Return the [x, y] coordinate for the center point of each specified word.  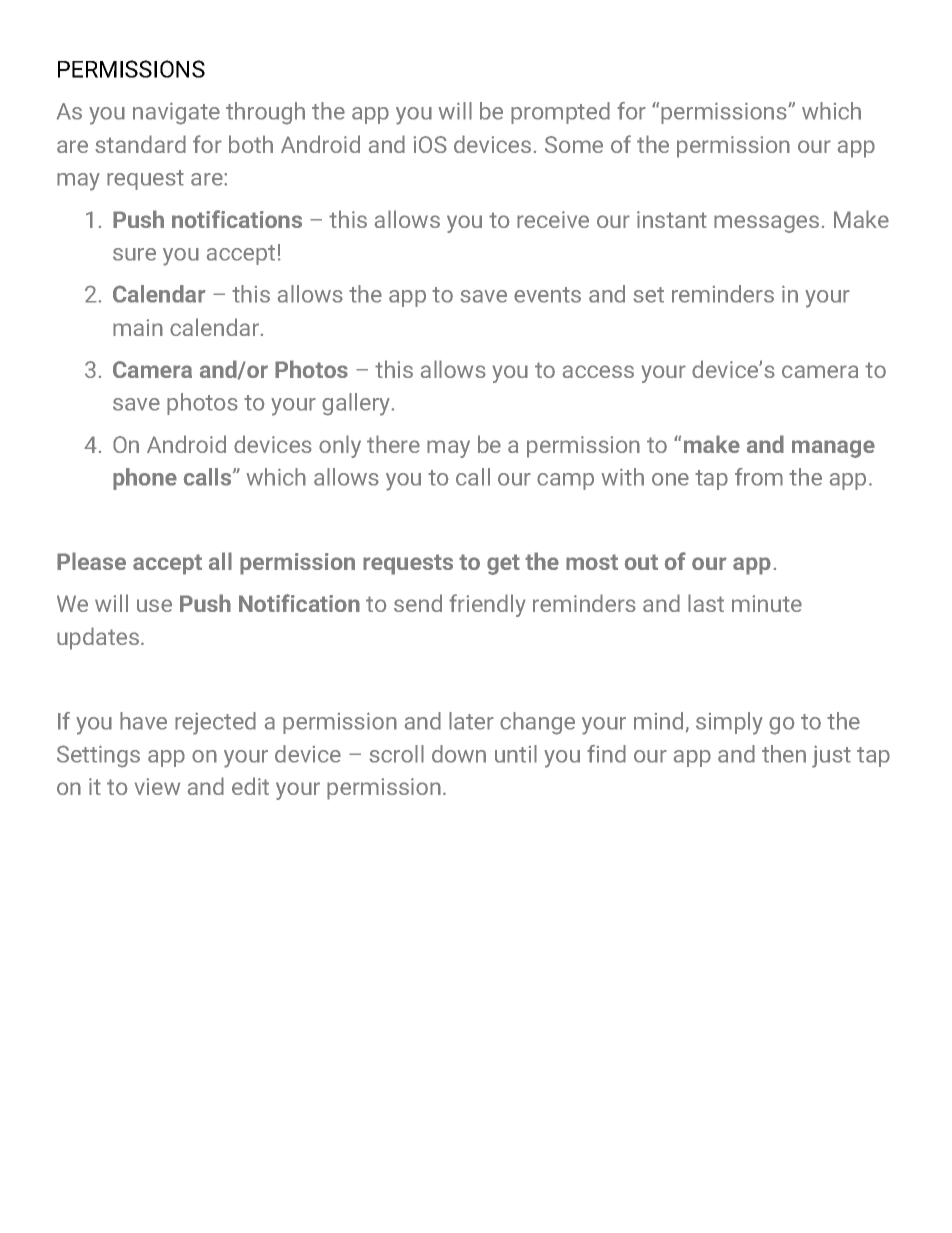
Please [91, 561]
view [157, 786]
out [641, 562]
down [459, 754]
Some [574, 144]
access [598, 371]
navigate [176, 113]
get [503, 564]
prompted [560, 113]
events [547, 295]
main [138, 327]
